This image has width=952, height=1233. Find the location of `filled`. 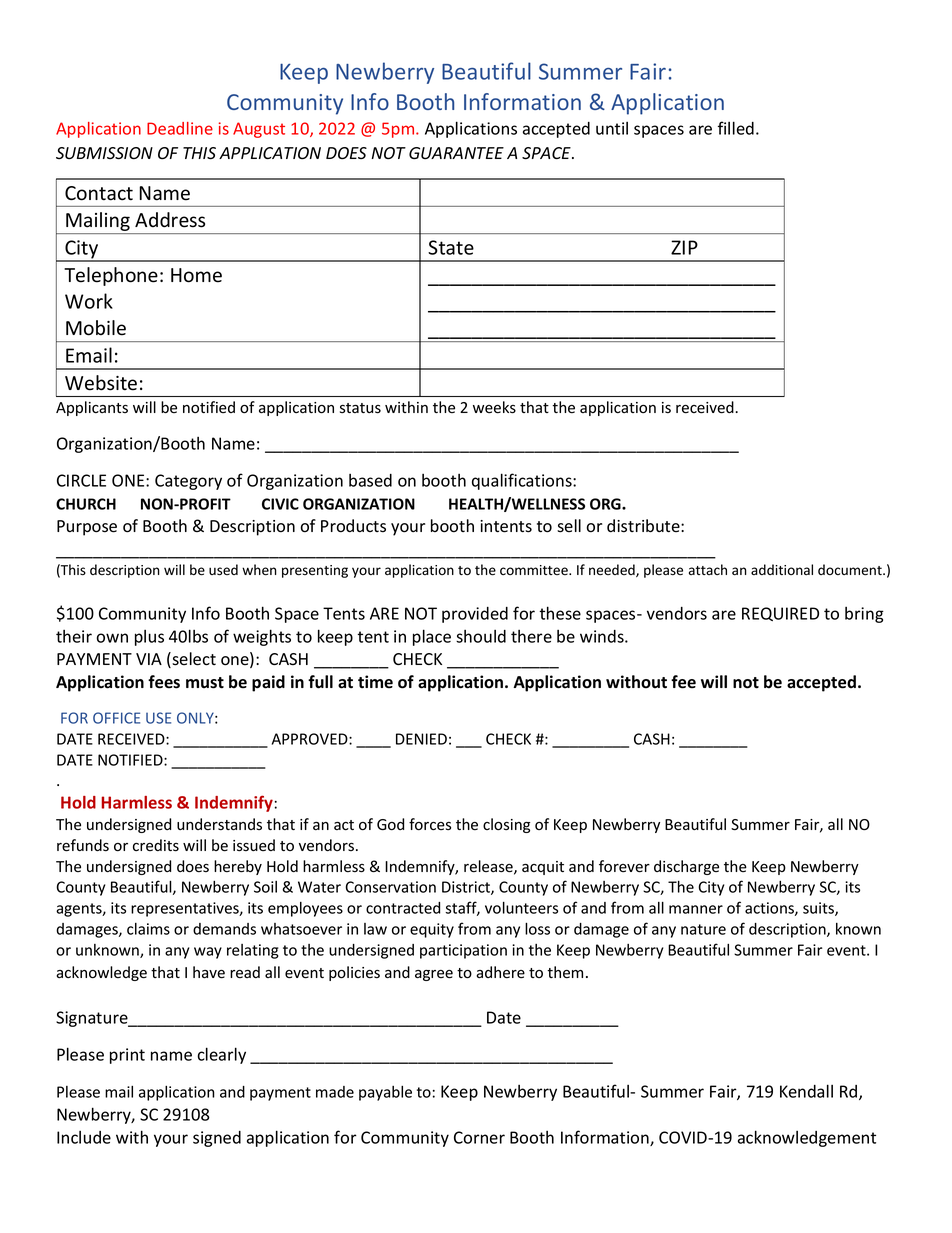

filled is located at coordinates (736, 128).
